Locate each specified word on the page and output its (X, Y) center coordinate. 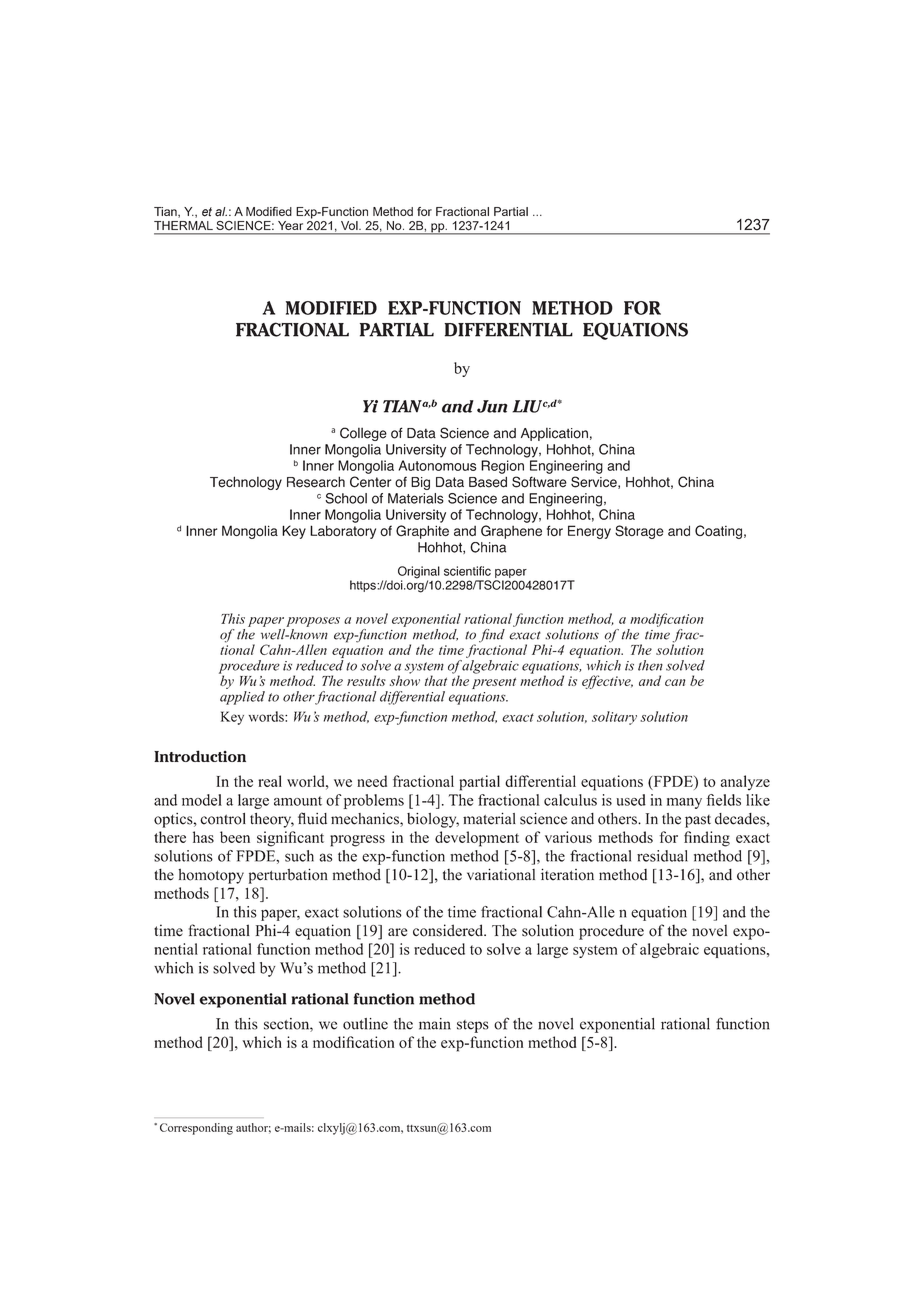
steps (473, 1026)
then (650, 665)
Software (539, 482)
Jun (492, 406)
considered (449, 930)
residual (662, 856)
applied (242, 696)
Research (316, 482)
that (436, 680)
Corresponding (196, 1129)
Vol (350, 225)
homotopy (211, 876)
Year (290, 225)
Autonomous (438, 465)
